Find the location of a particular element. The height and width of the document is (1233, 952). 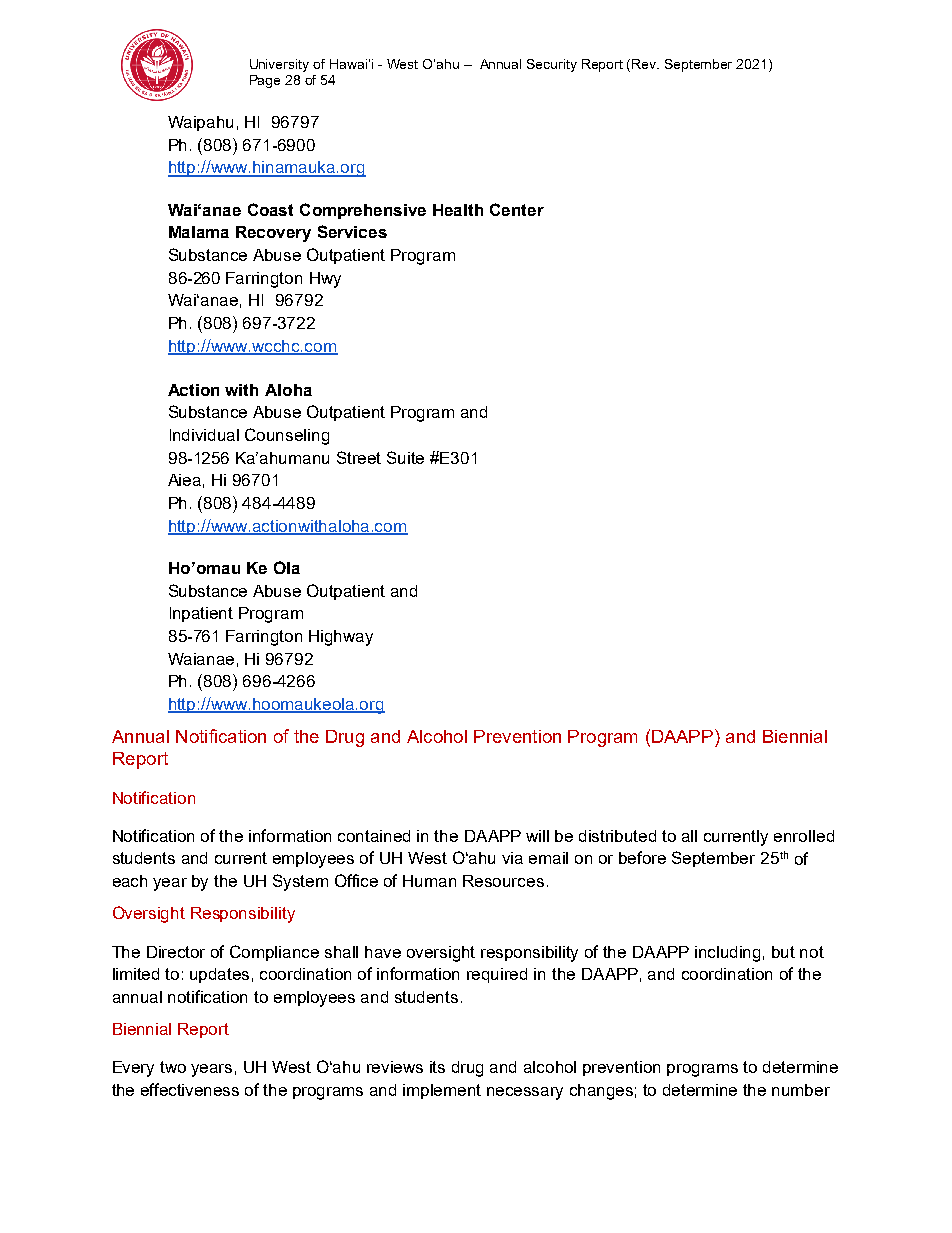

Page is located at coordinates (265, 81).
